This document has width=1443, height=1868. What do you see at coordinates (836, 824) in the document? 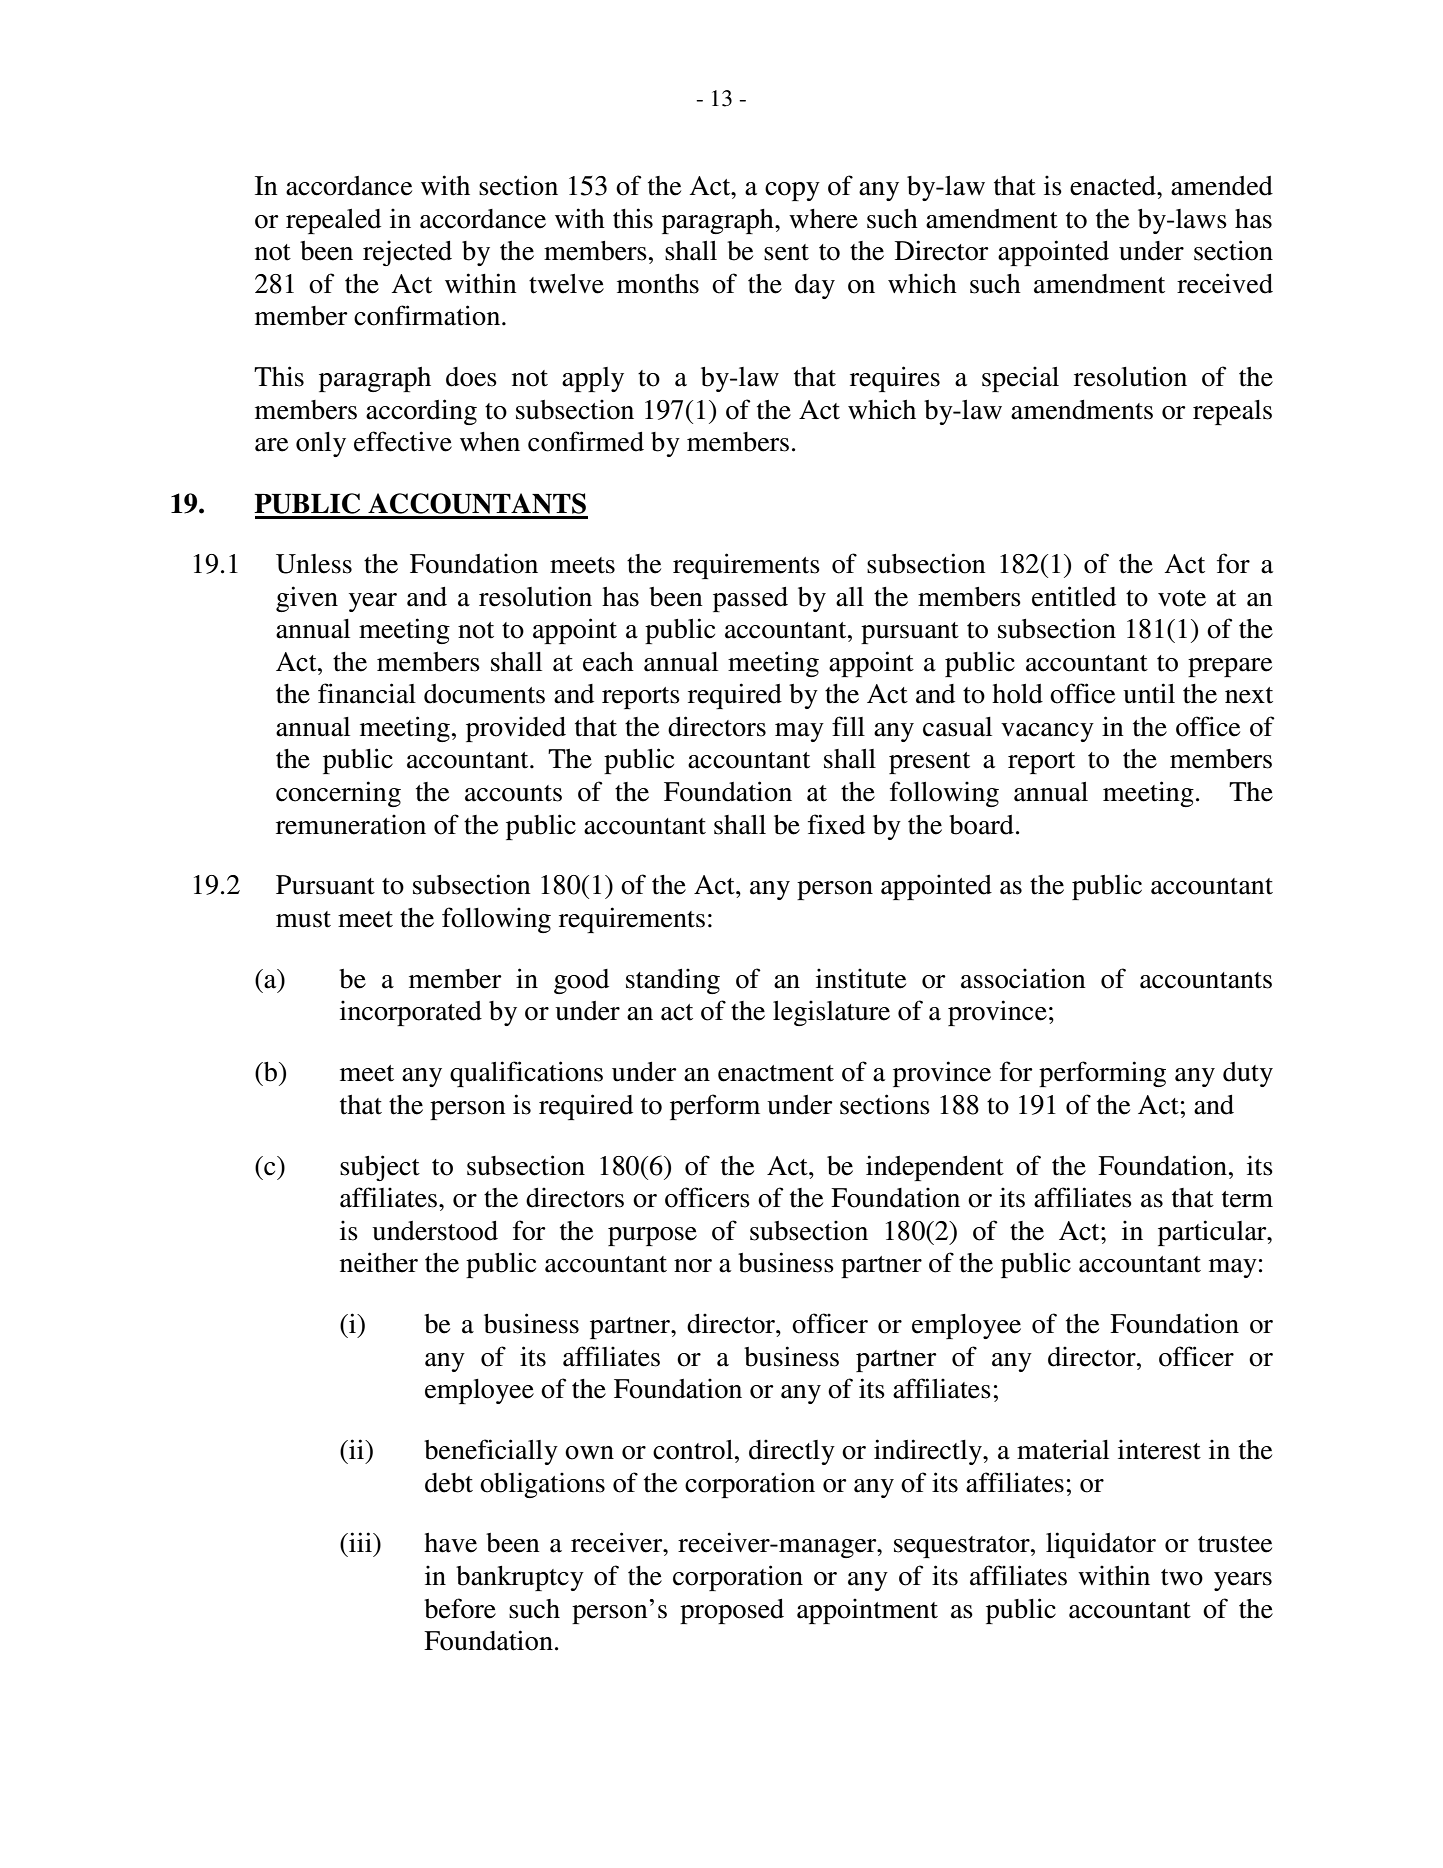
I see `fixed` at bounding box center [836, 824].
